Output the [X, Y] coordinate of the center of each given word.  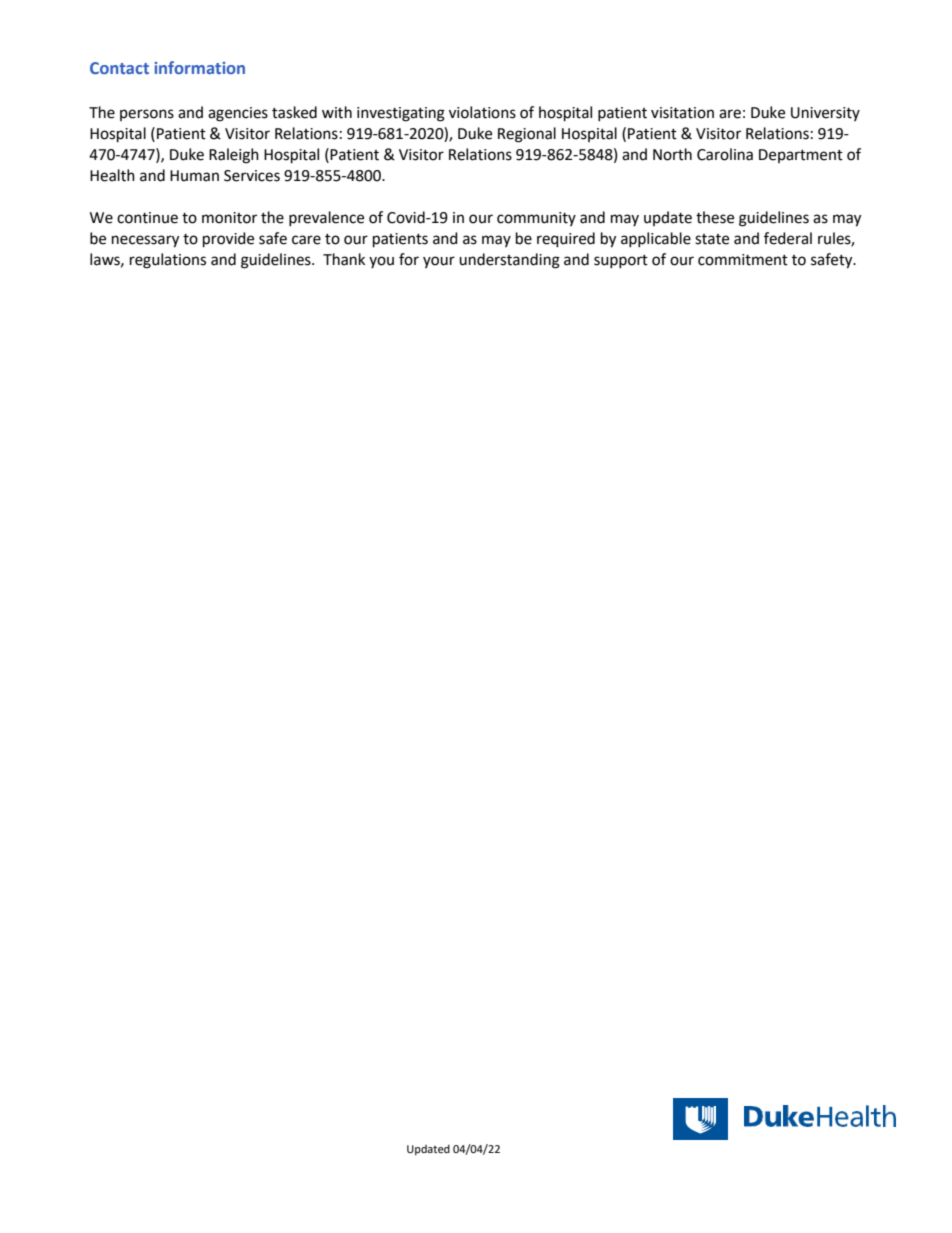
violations [482, 112]
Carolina [725, 154]
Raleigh [234, 156]
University [825, 114]
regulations [168, 261]
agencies [238, 114]
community [536, 219]
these [715, 217]
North [672, 154]
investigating [401, 114]
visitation [682, 113]
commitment [743, 260]
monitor [229, 218]
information [199, 67]
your [439, 262]
